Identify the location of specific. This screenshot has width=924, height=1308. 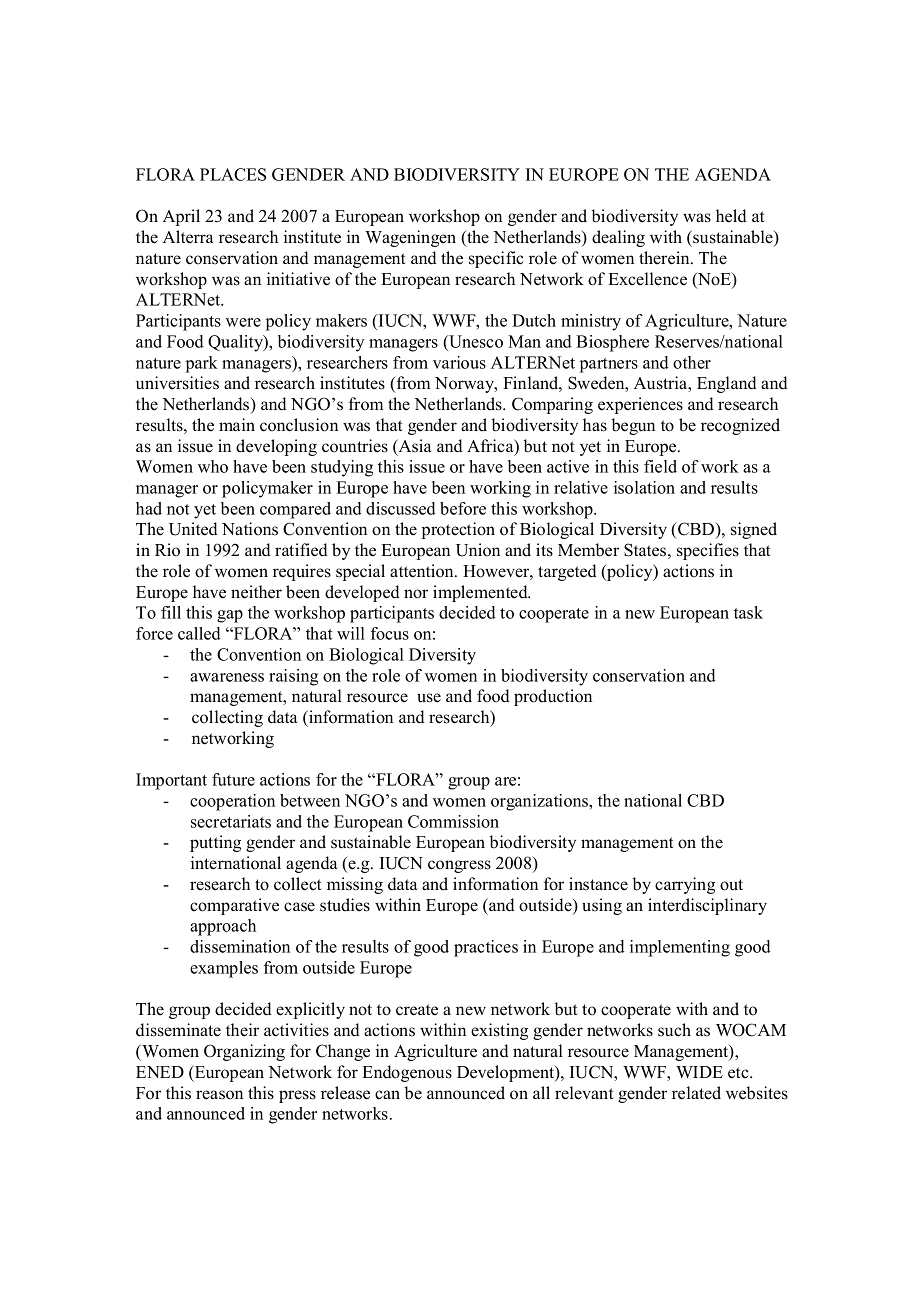
(496, 259).
